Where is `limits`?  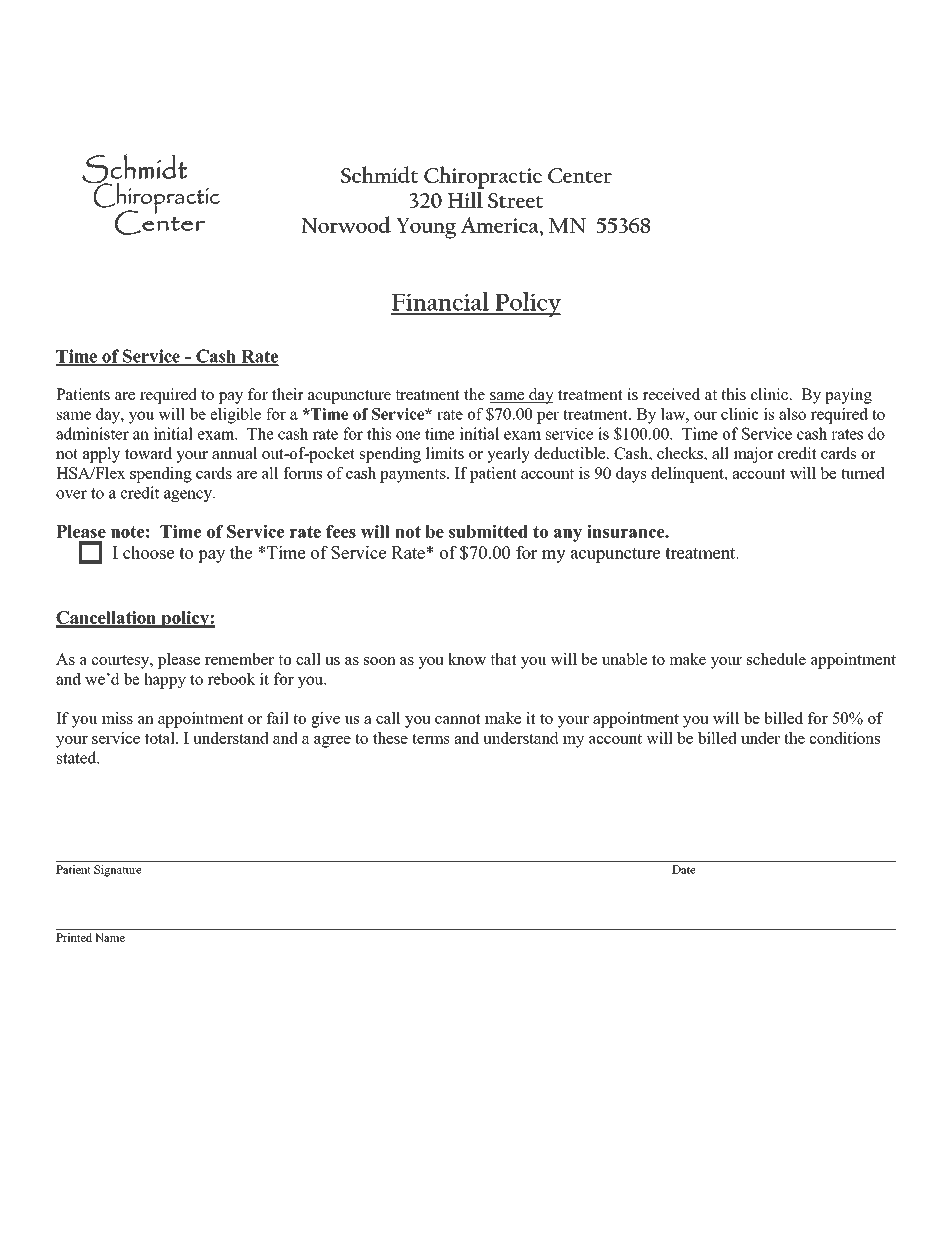
limits is located at coordinates (445, 453).
